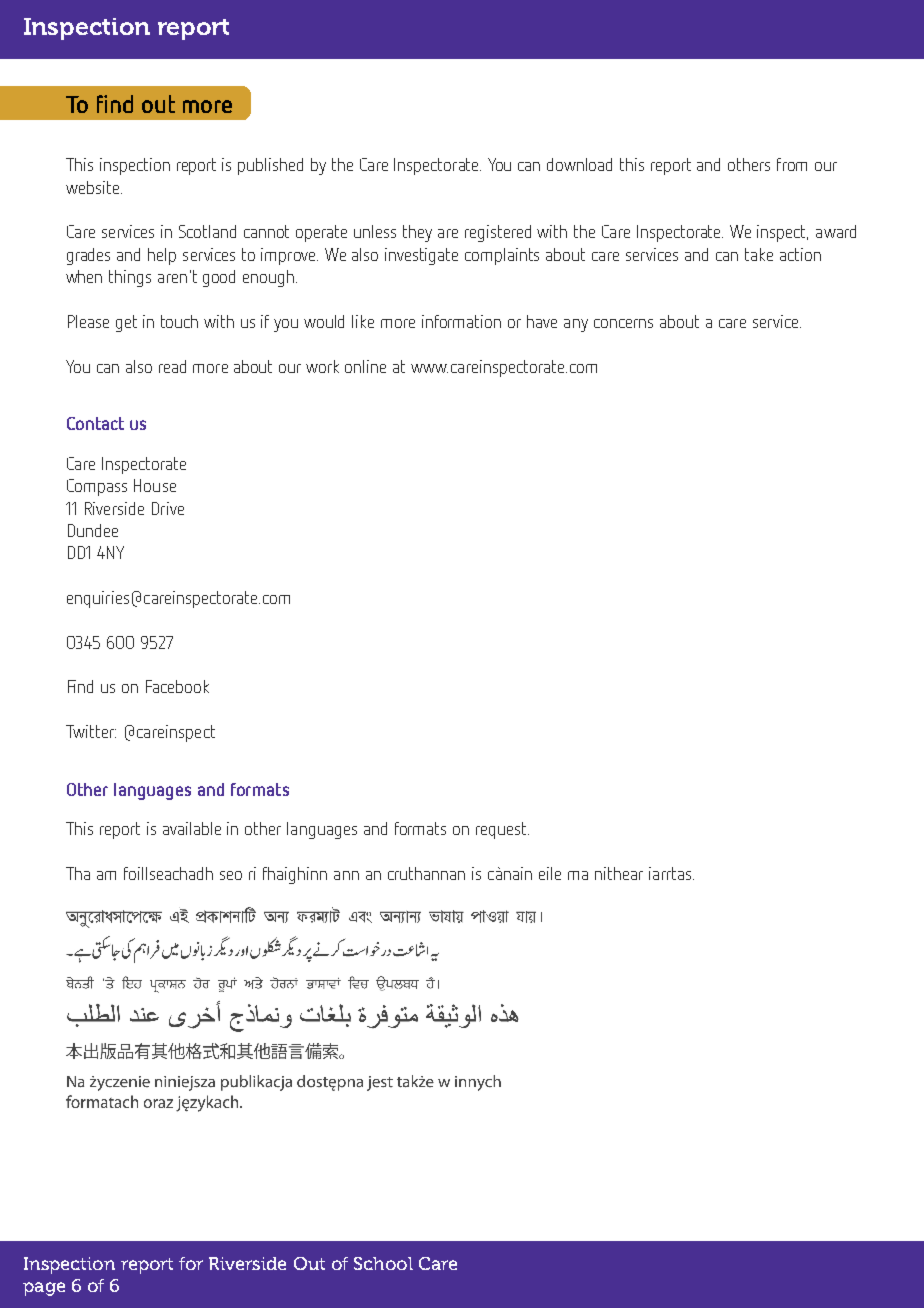 The height and width of the screenshot is (1308, 924). What do you see at coordinates (91, 731) in the screenshot?
I see `Twitter` at bounding box center [91, 731].
